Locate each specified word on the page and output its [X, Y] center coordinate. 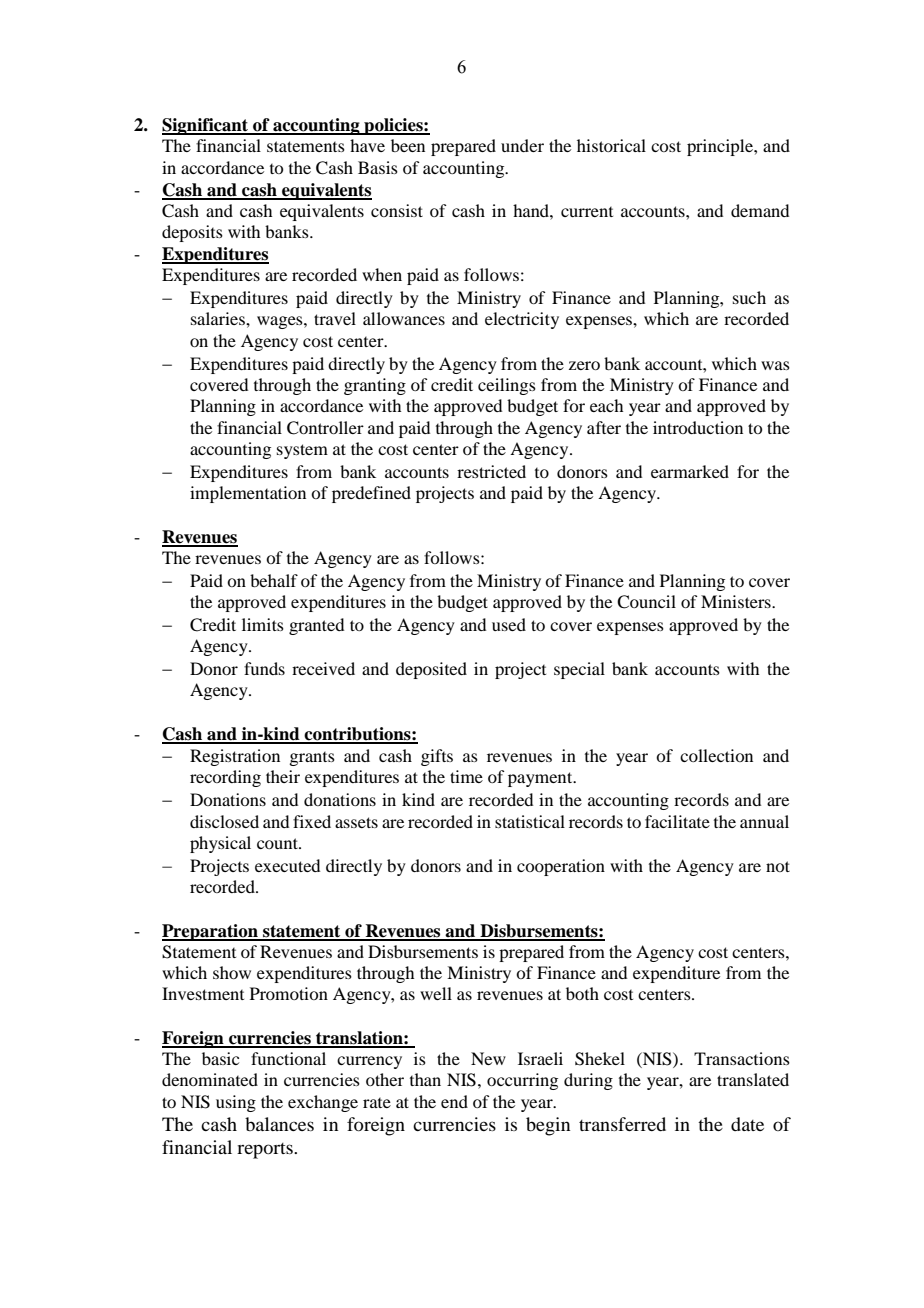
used [509, 624]
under [522, 145]
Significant [206, 126]
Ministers [737, 601]
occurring [522, 1081]
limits [263, 624]
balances [279, 1124]
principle [721, 147]
